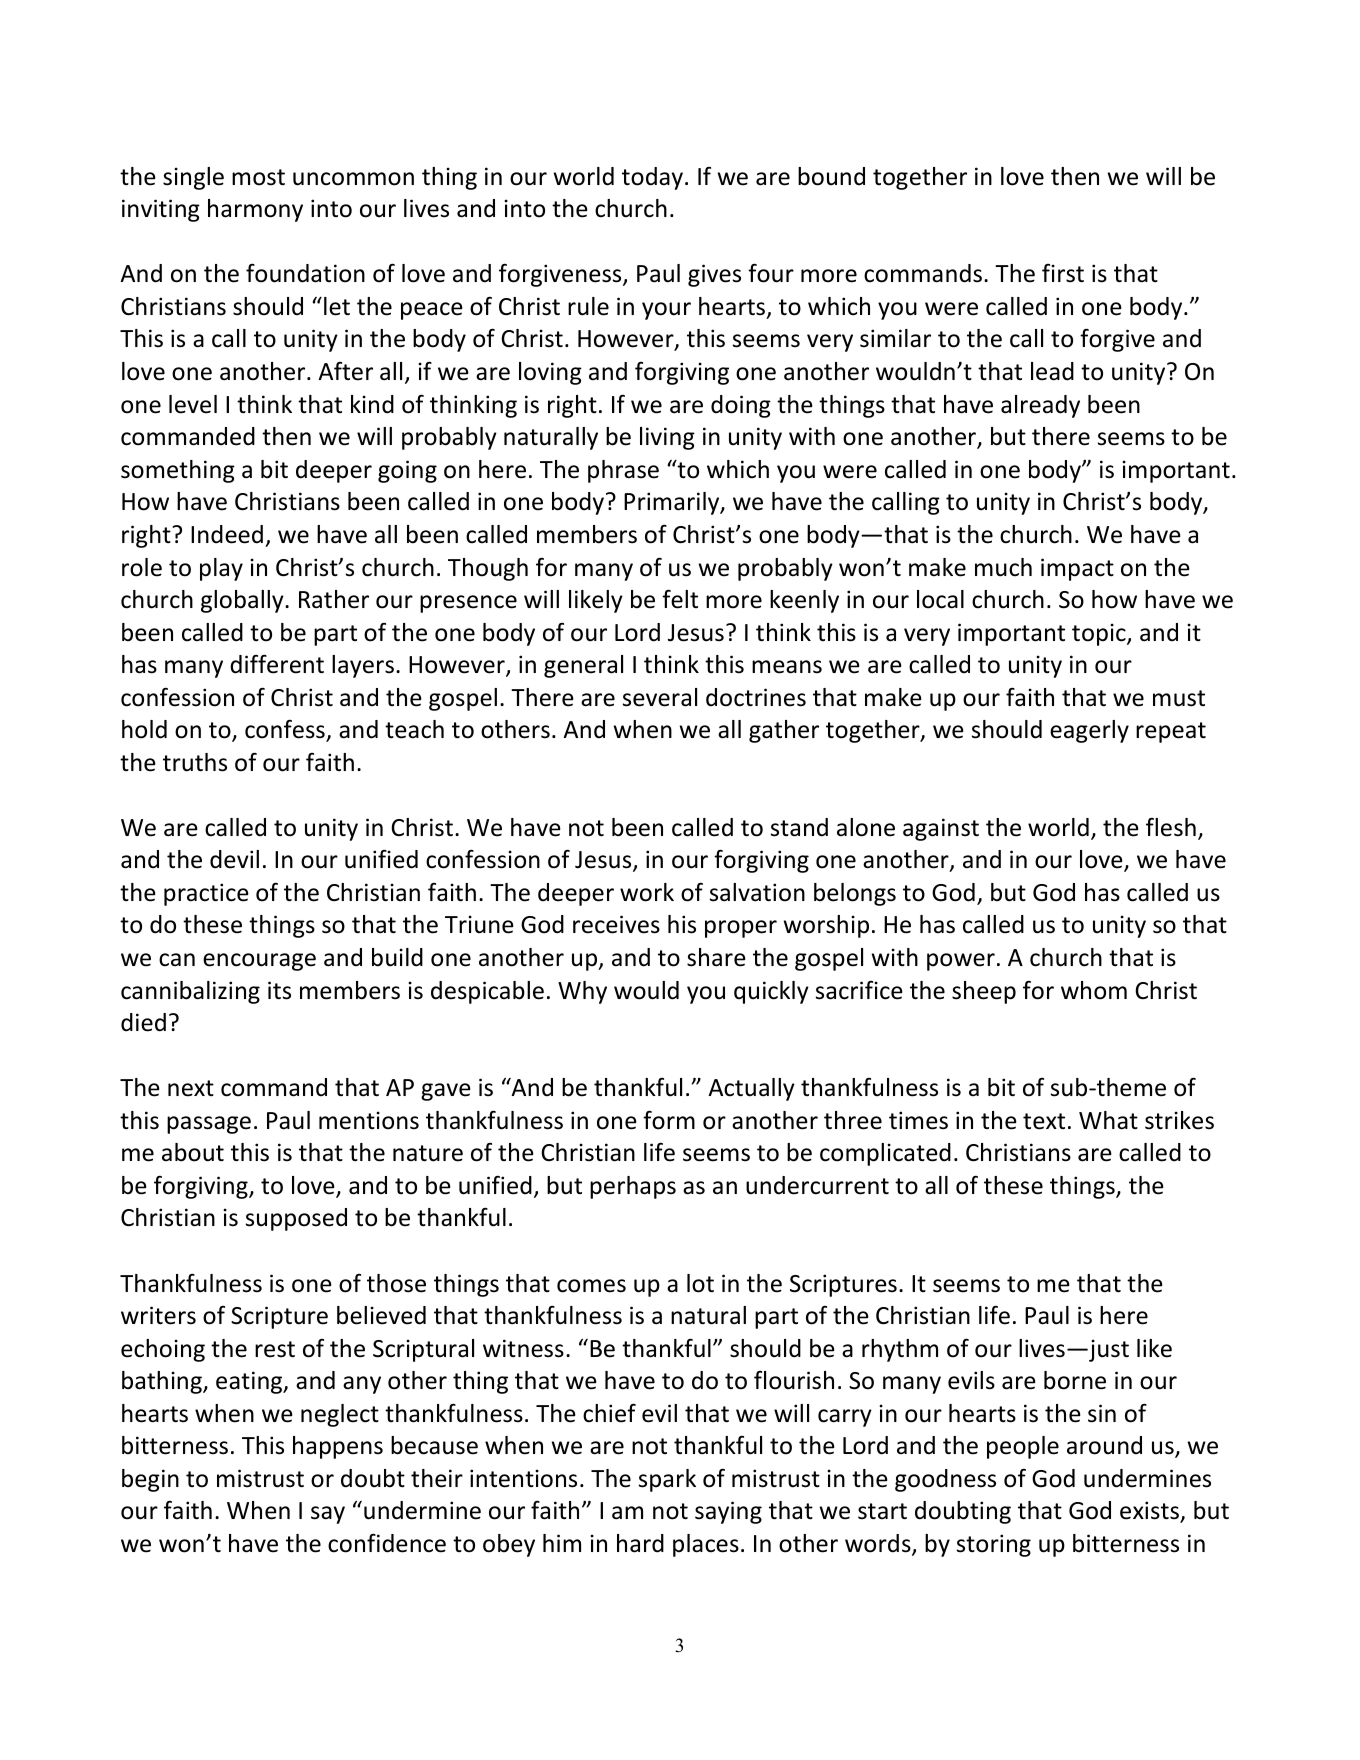 This screenshot has width=1360, height=1760. What do you see at coordinates (654, 178) in the screenshot?
I see `today` at bounding box center [654, 178].
